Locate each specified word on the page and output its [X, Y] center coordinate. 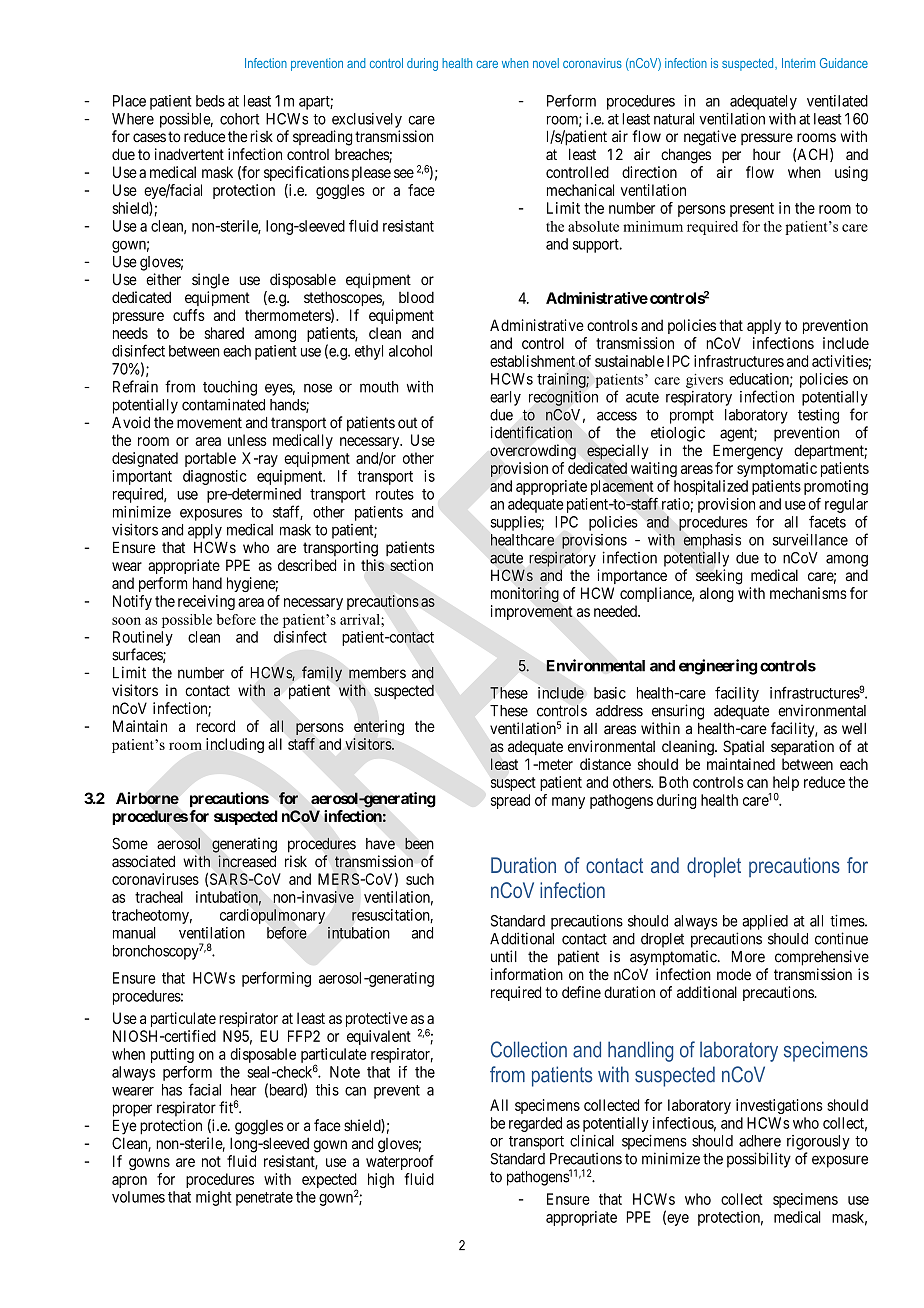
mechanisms [808, 593]
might [213, 1198]
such [420, 879]
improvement [532, 612]
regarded [535, 1124]
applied [765, 922]
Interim [798, 63]
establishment [532, 361]
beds [210, 101]
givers [704, 381]
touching [230, 388]
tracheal [159, 897]
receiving [206, 602]
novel [546, 63]
